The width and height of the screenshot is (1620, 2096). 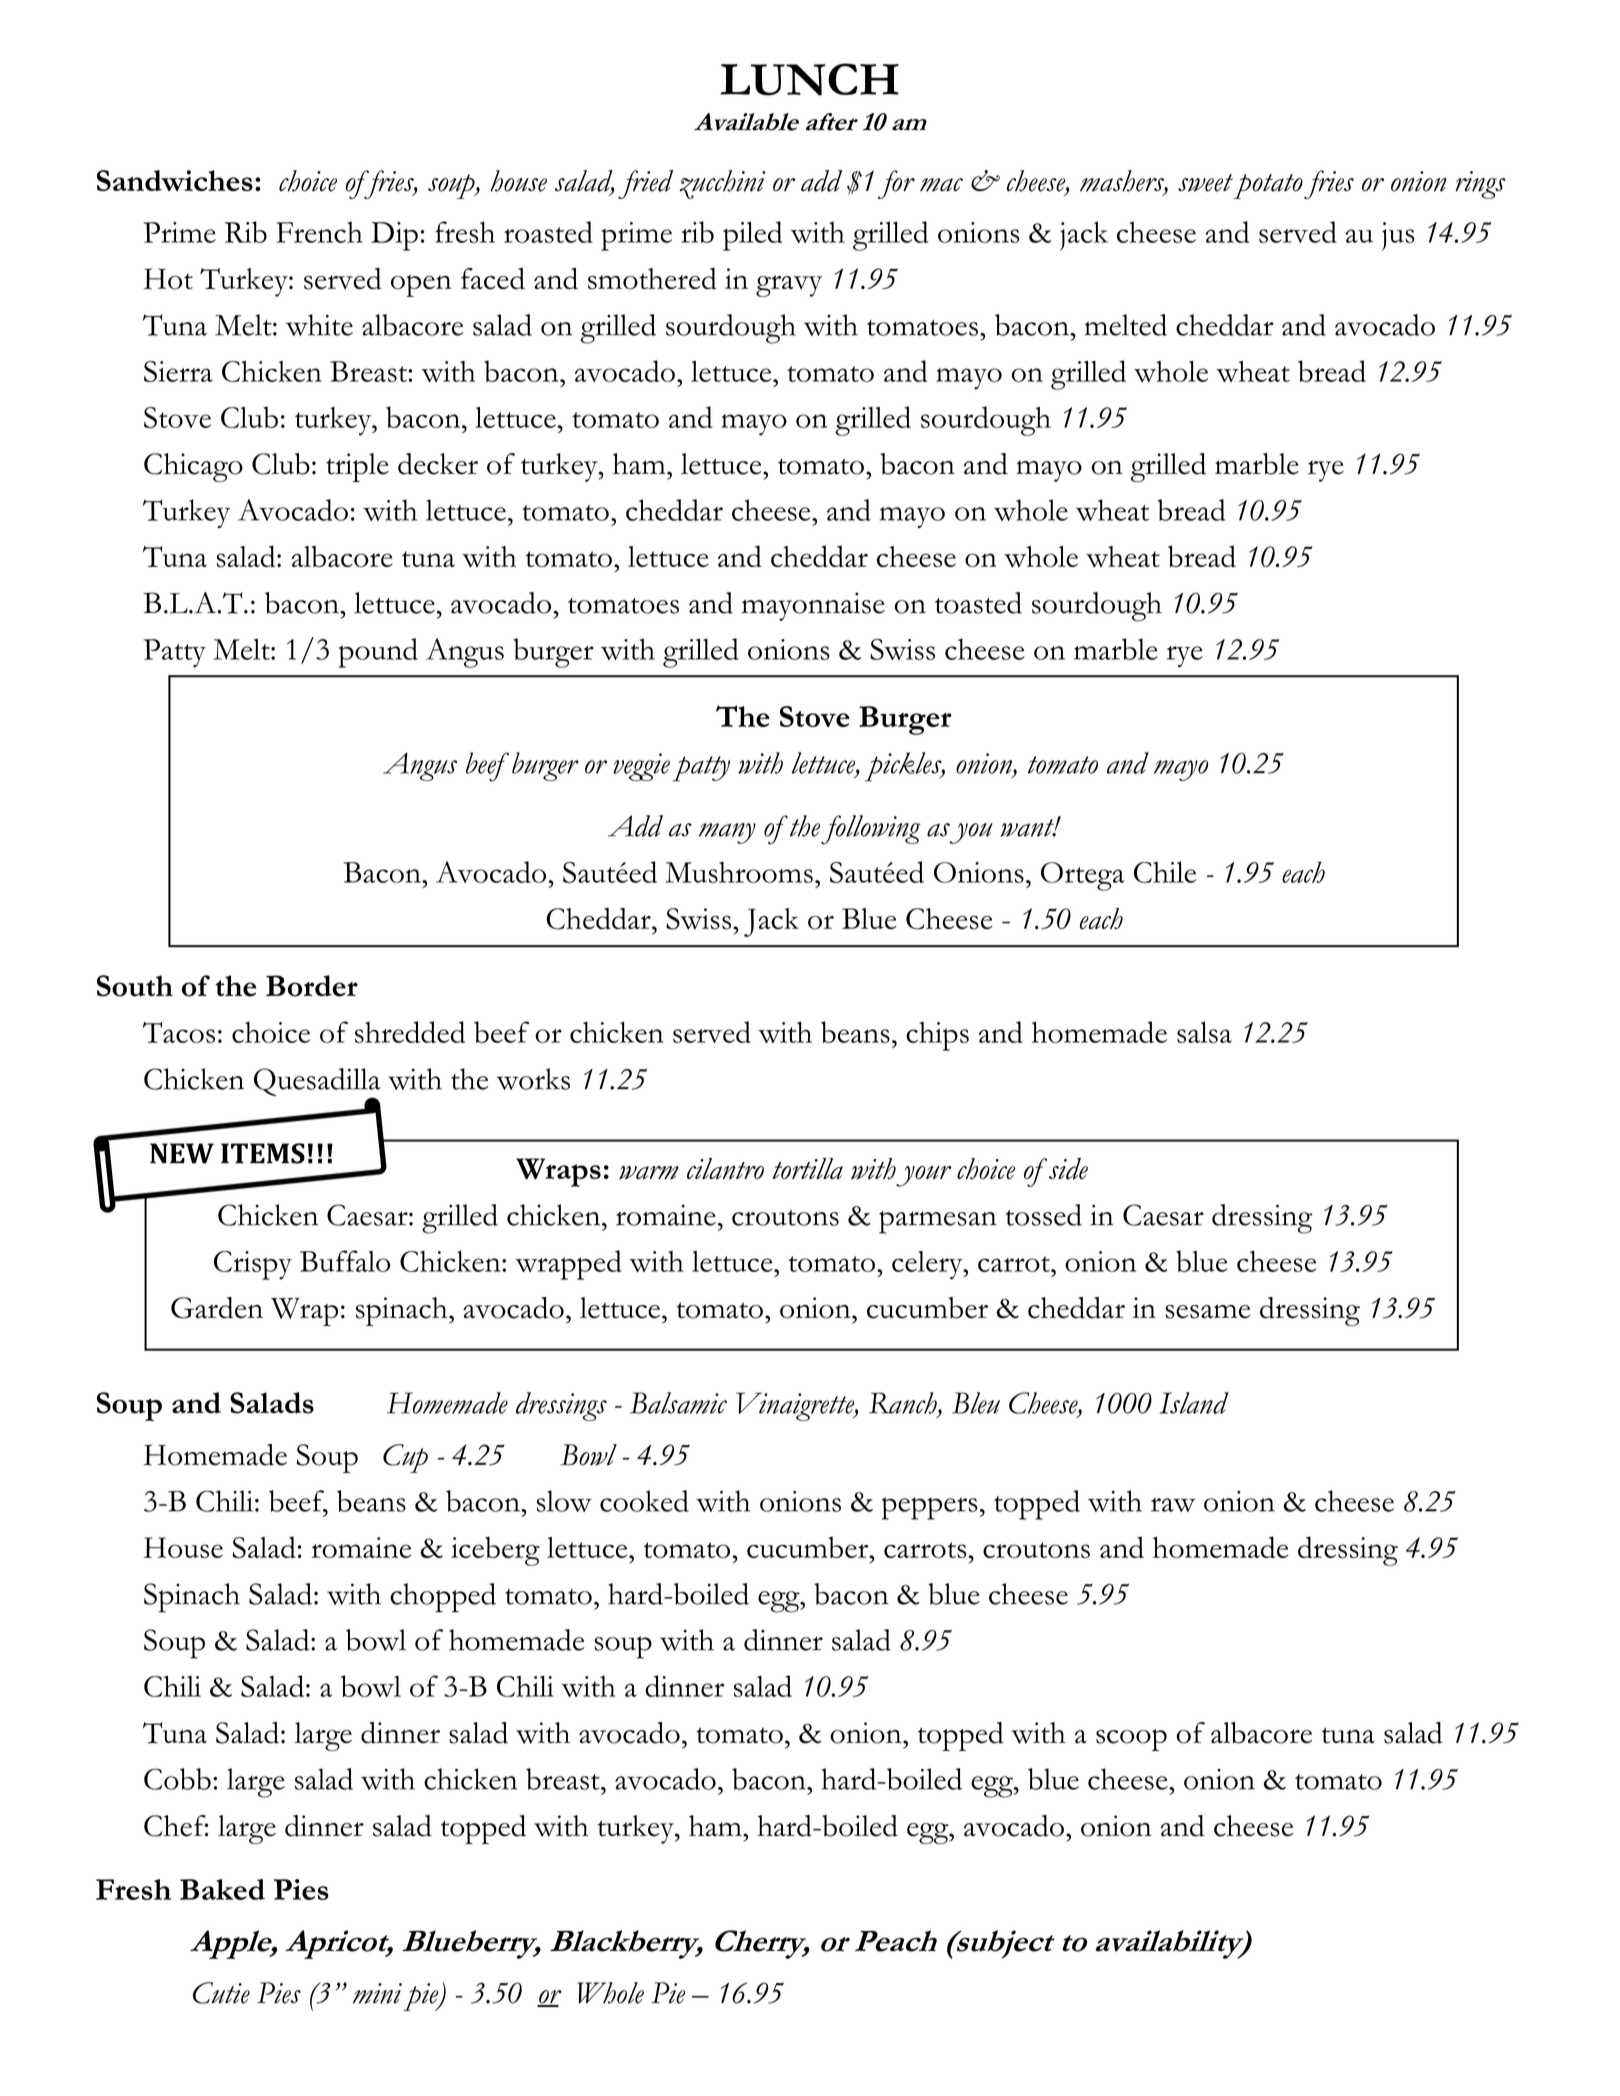 I want to click on potato, so click(x=1268, y=186).
